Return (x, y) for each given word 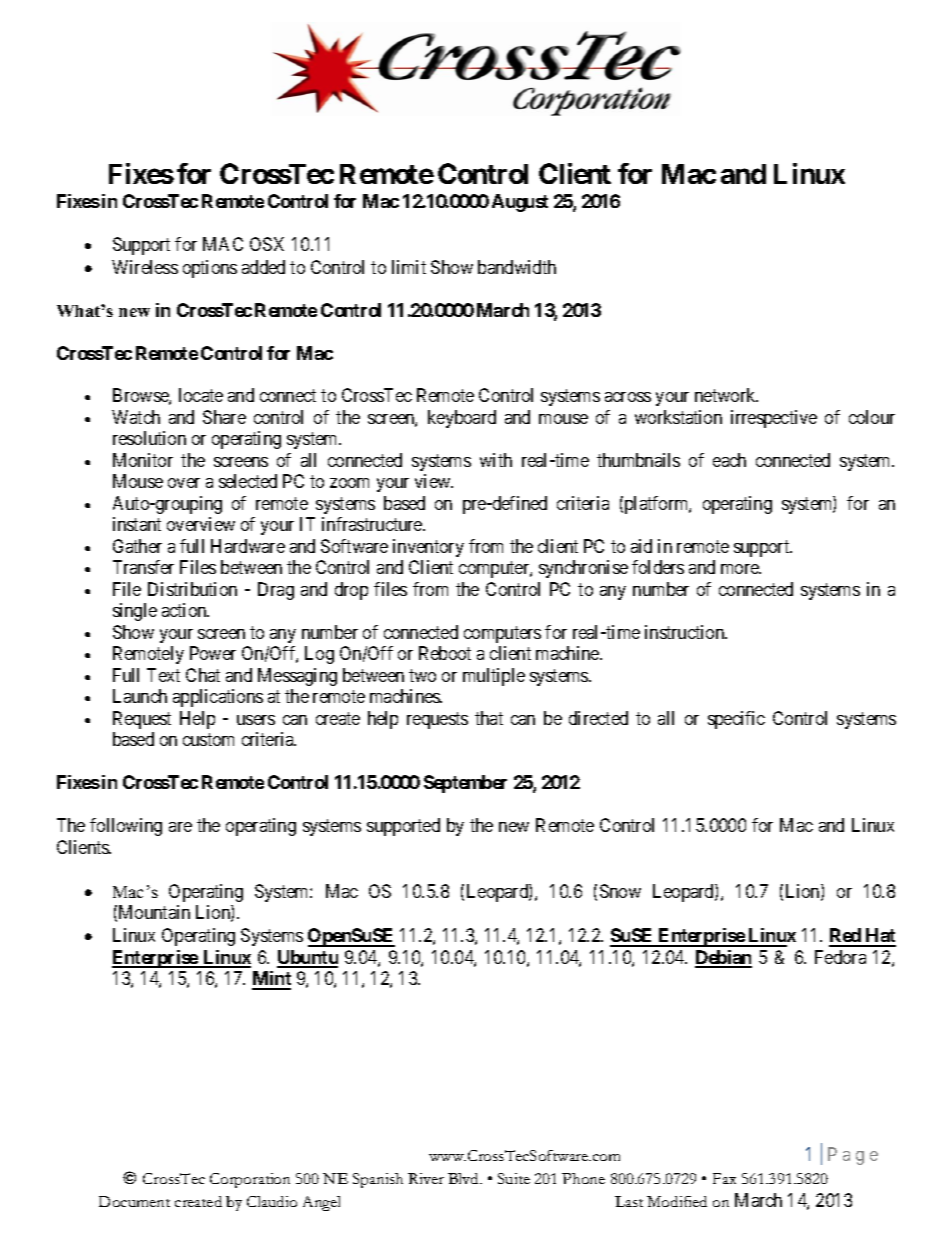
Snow (620, 891)
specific (736, 720)
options (210, 269)
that (489, 718)
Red (846, 937)
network (726, 395)
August (520, 203)
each (729, 460)
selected (248, 481)
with (496, 460)
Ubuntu (307, 958)
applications (218, 698)
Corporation (250, 1180)
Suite (514, 1178)
